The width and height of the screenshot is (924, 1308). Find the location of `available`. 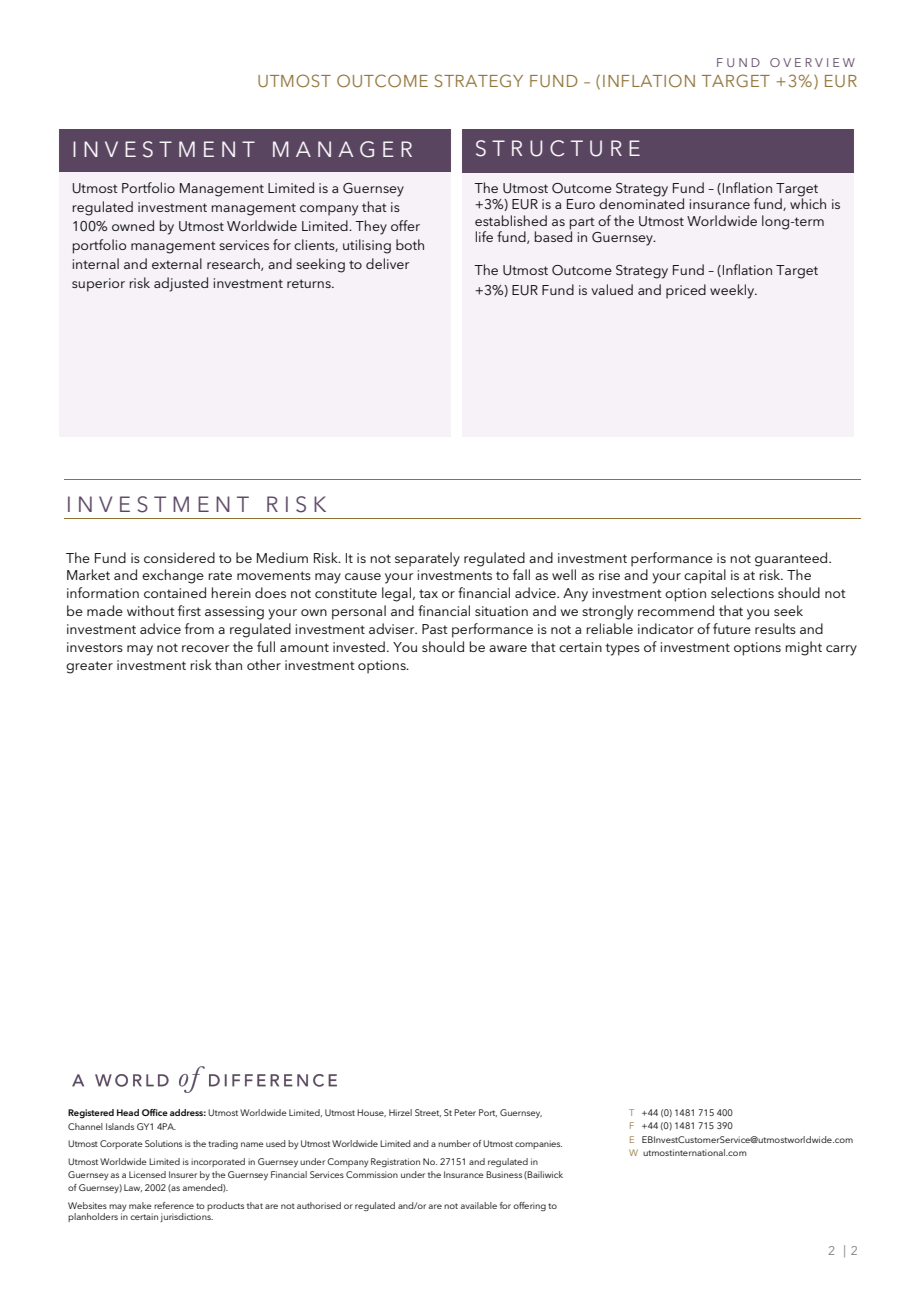

available is located at coordinates (478, 1205).
